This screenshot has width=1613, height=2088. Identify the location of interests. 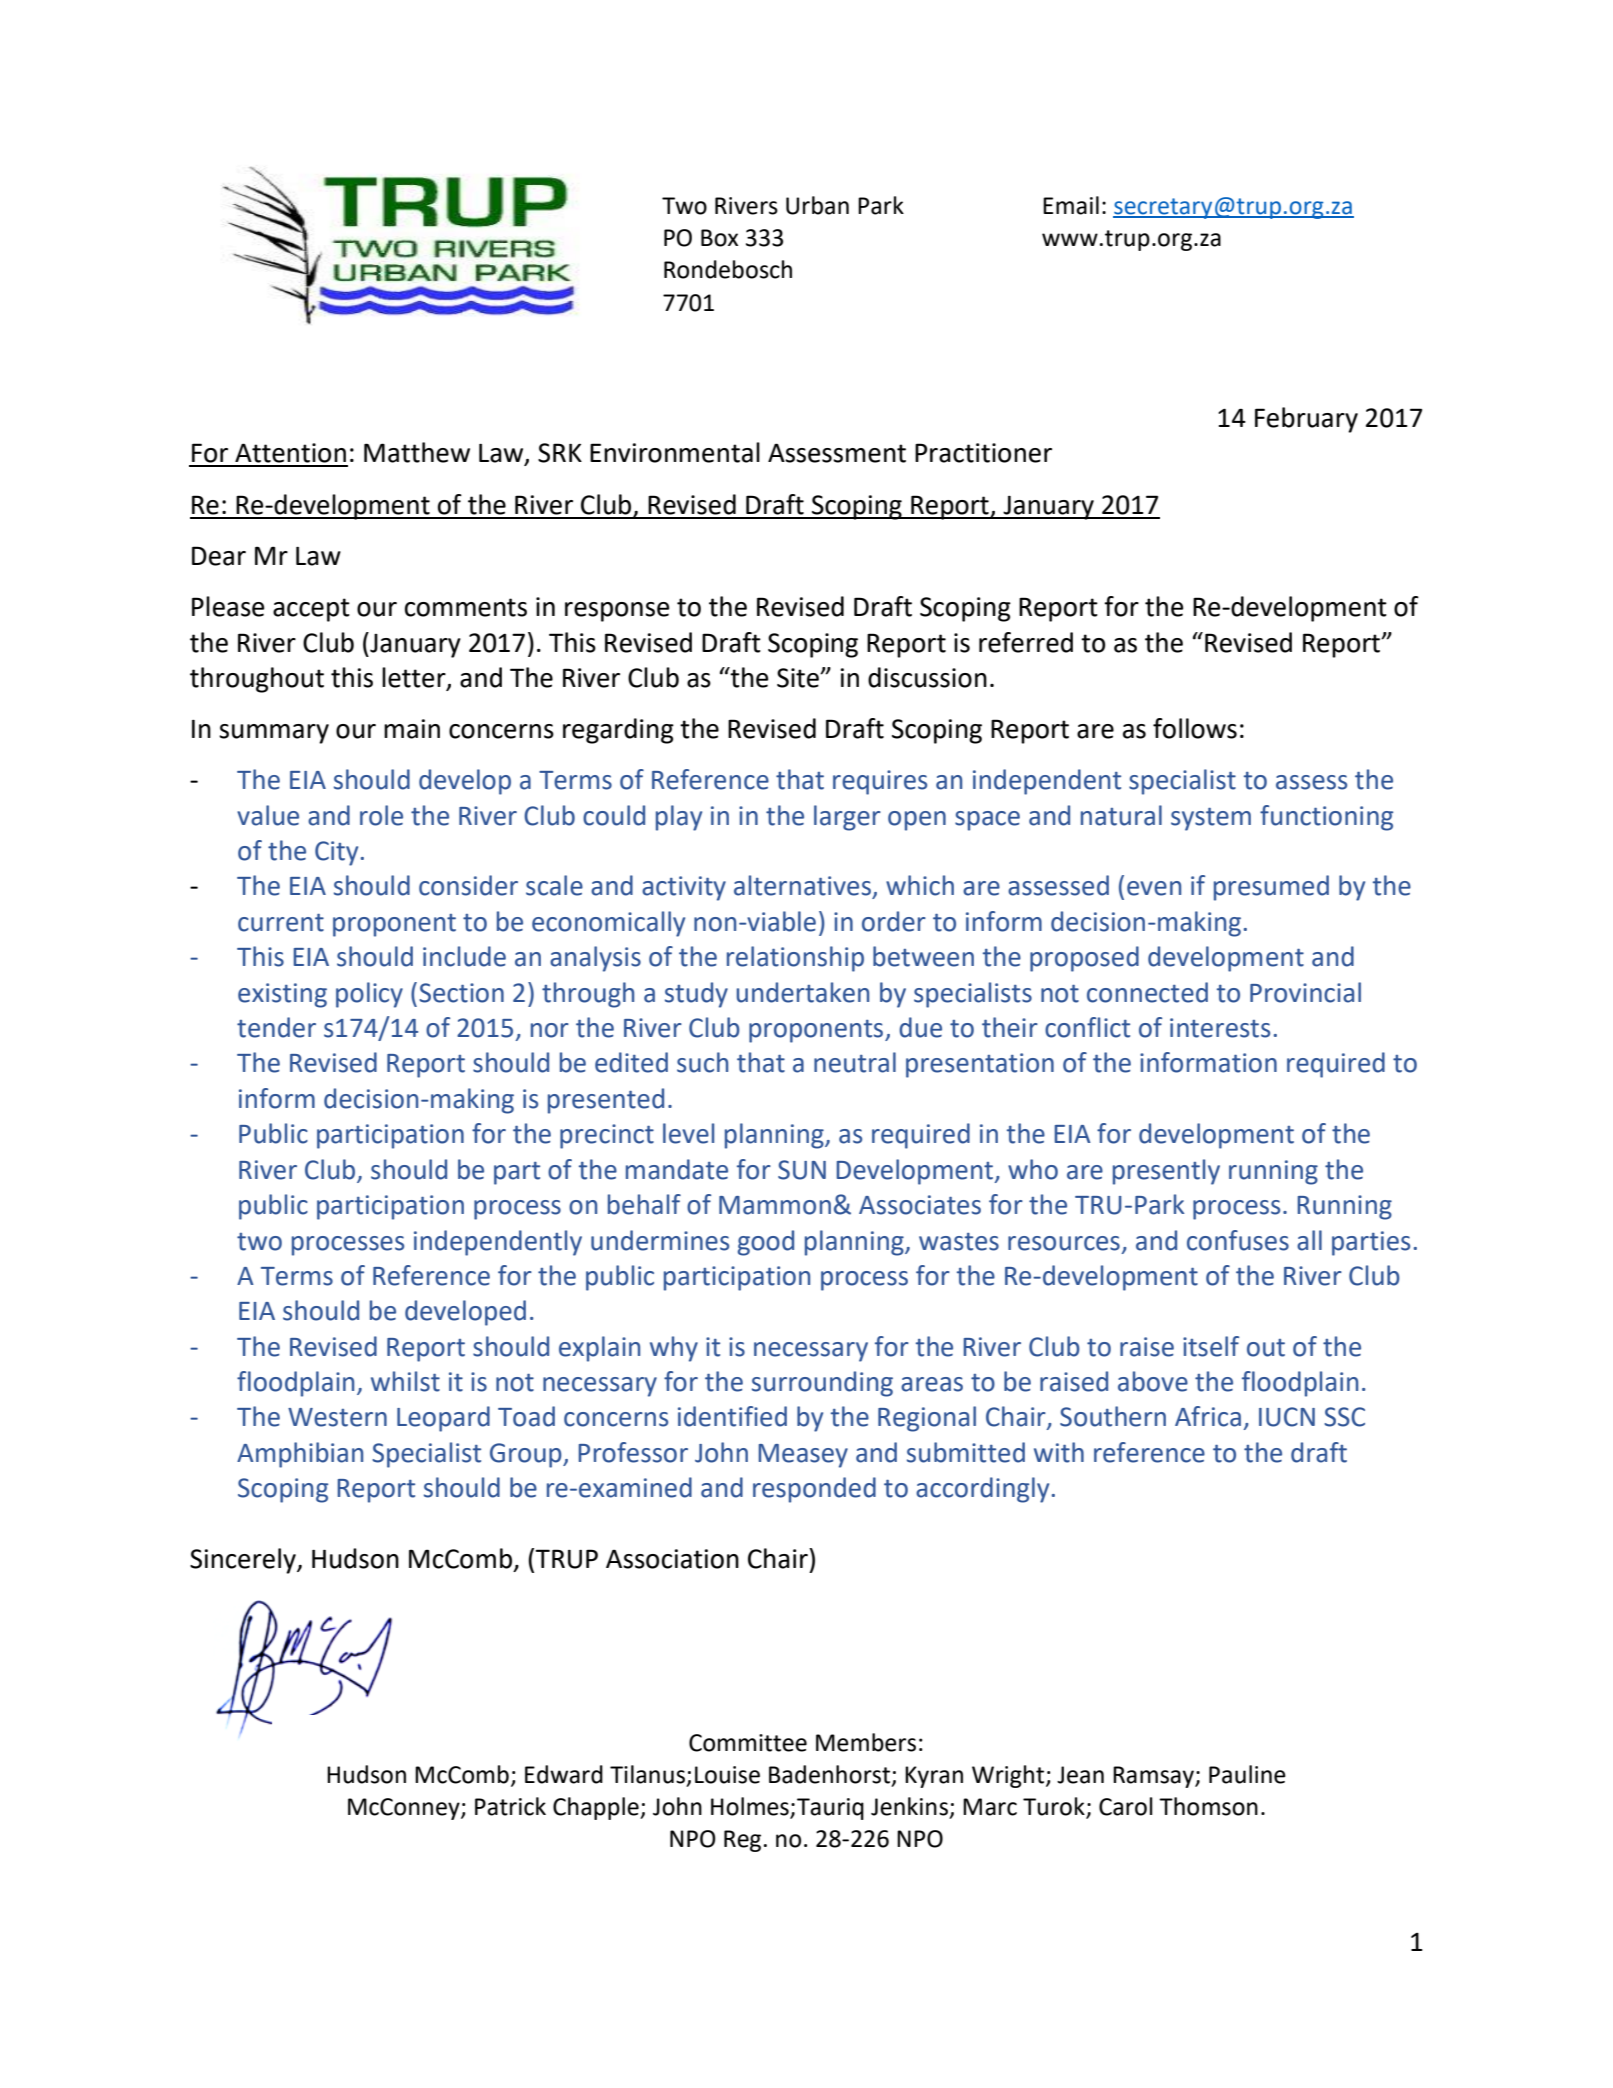
(1220, 1028).
